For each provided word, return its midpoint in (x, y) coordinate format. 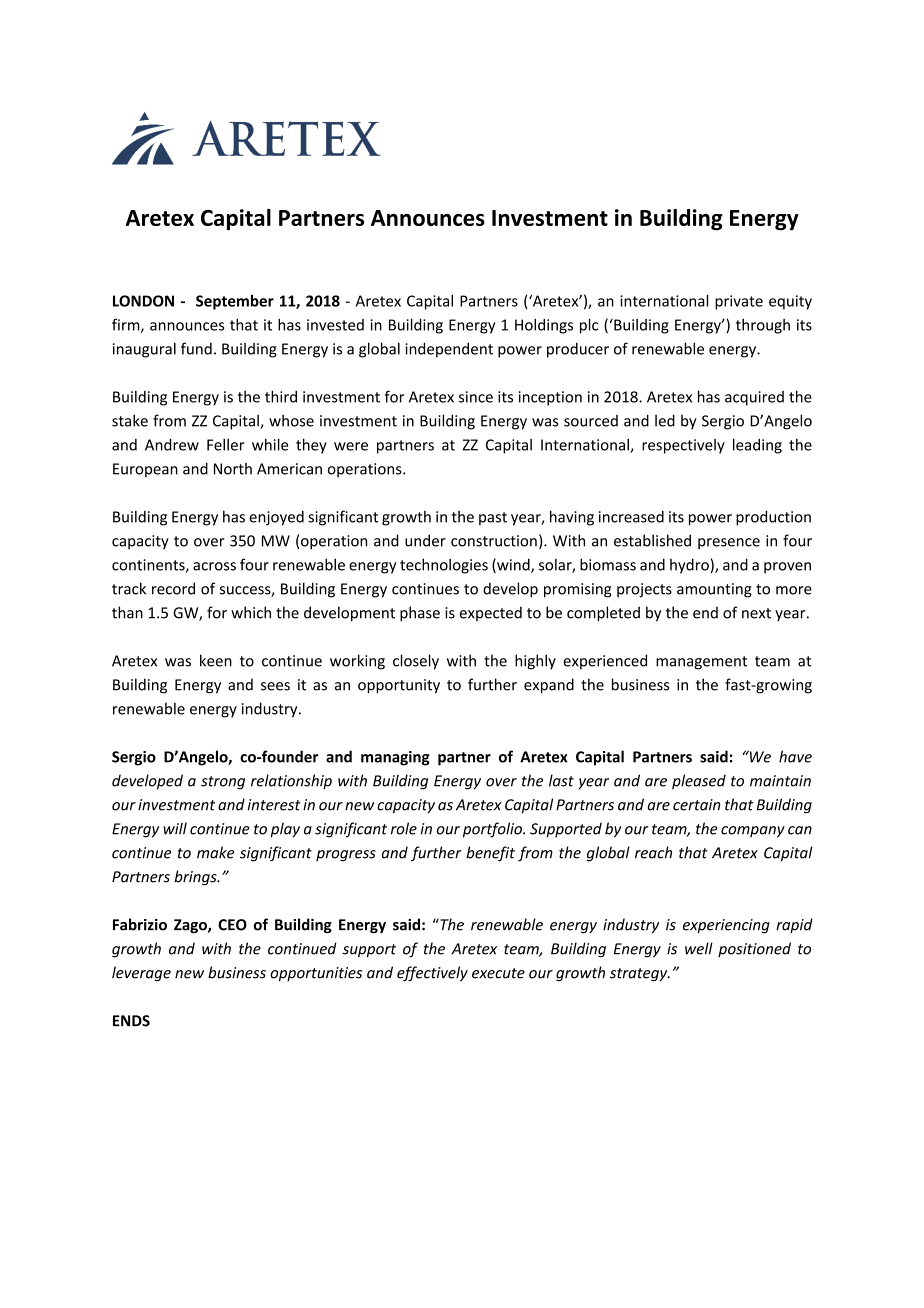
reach (653, 852)
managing (395, 758)
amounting (714, 590)
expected (491, 613)
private (739, 302)
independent (449, 350)
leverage (141, 974)
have (795, 756)
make (215, 852)
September (235, 302)
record (173, 588)
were (351, 446)
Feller (226, 444)
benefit (490, 854)
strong (223, 783)
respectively (683, 446)
